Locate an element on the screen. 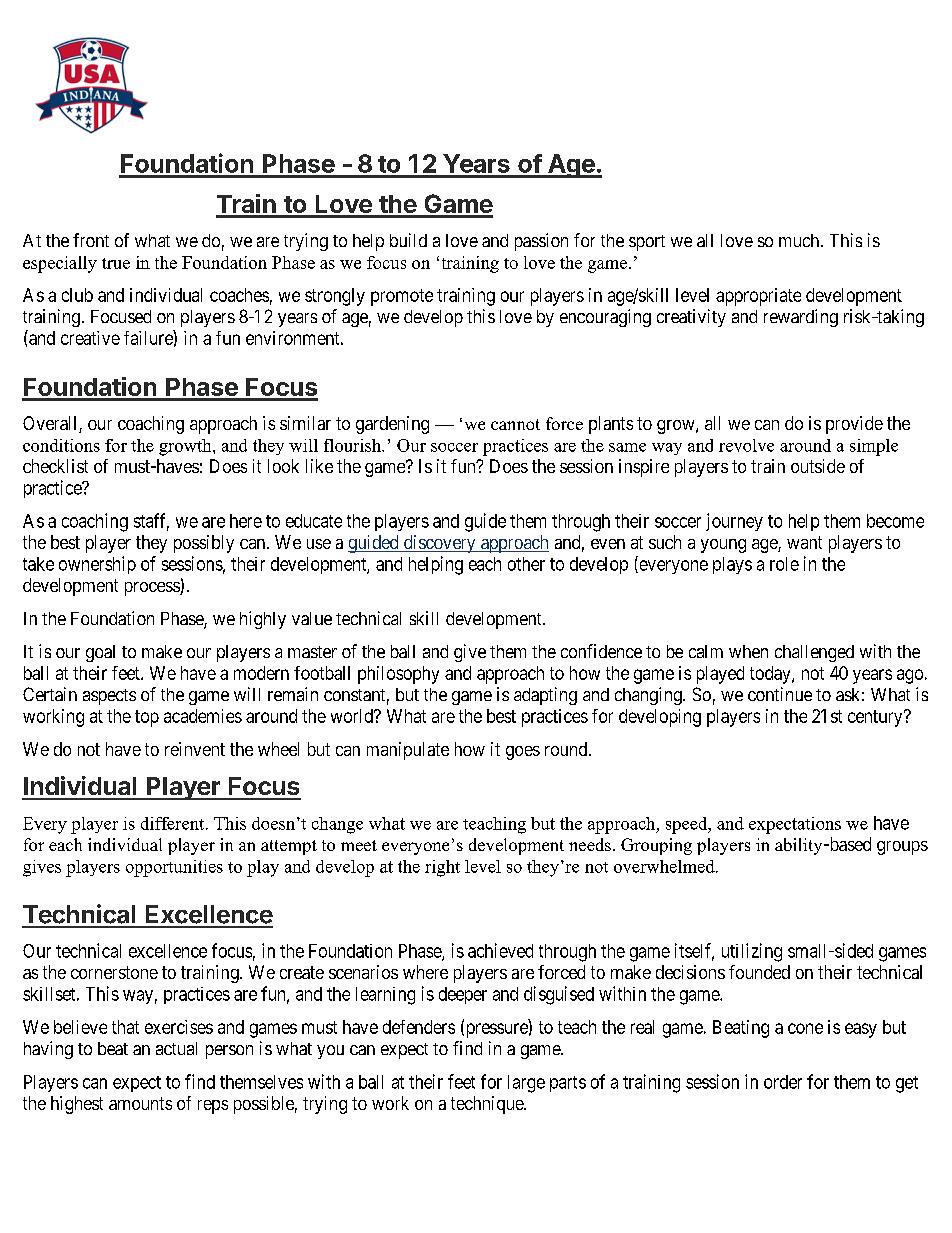  aspects is located at coordinates (109, 697).
